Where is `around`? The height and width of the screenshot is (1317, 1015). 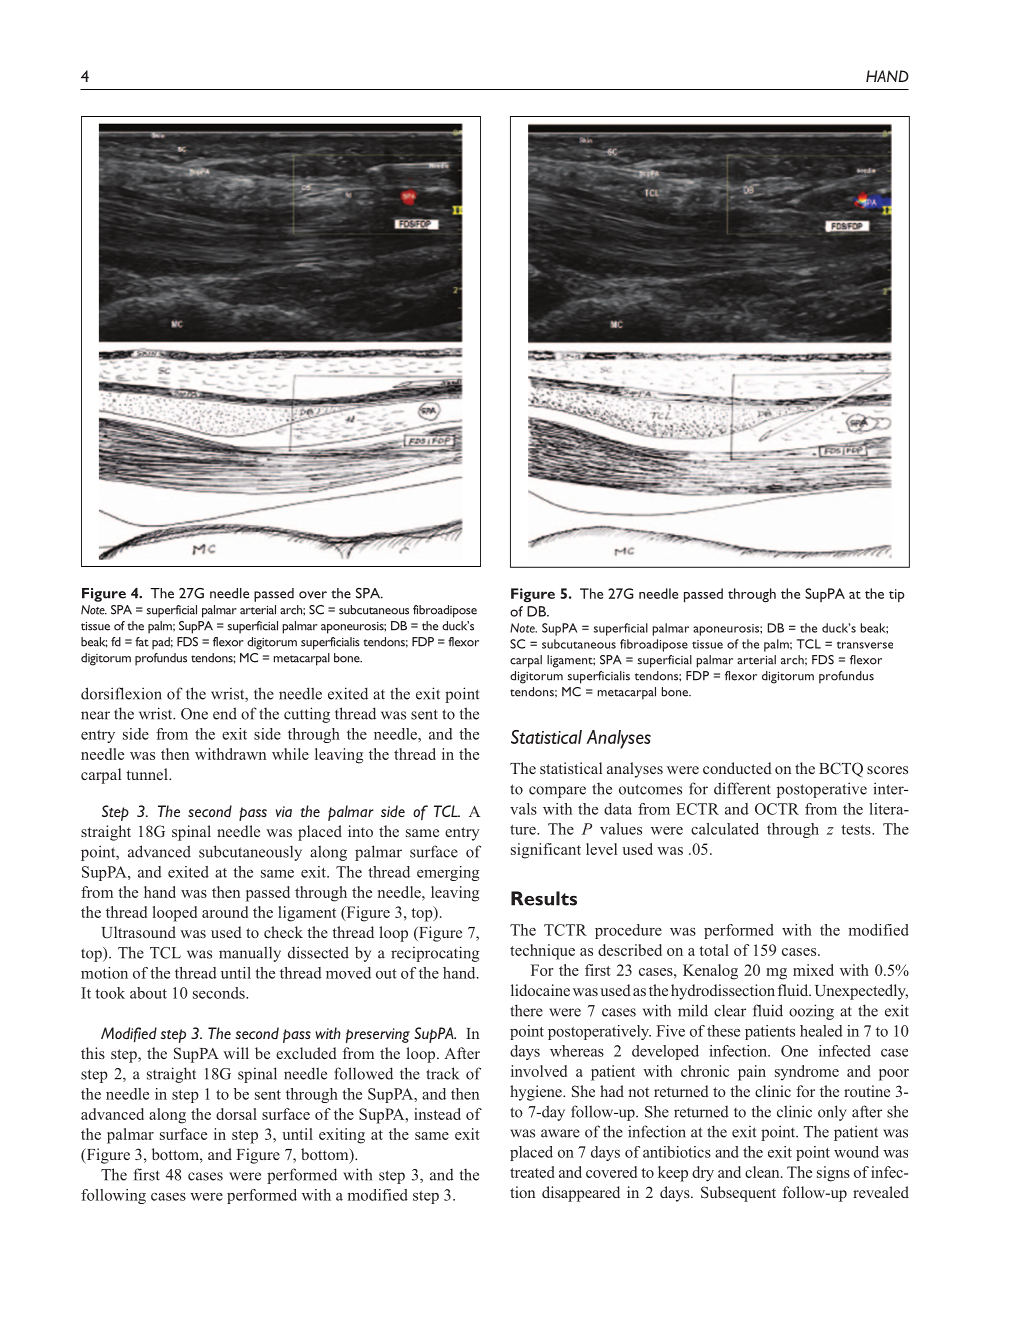
around is located at coordinates (225, 912).
